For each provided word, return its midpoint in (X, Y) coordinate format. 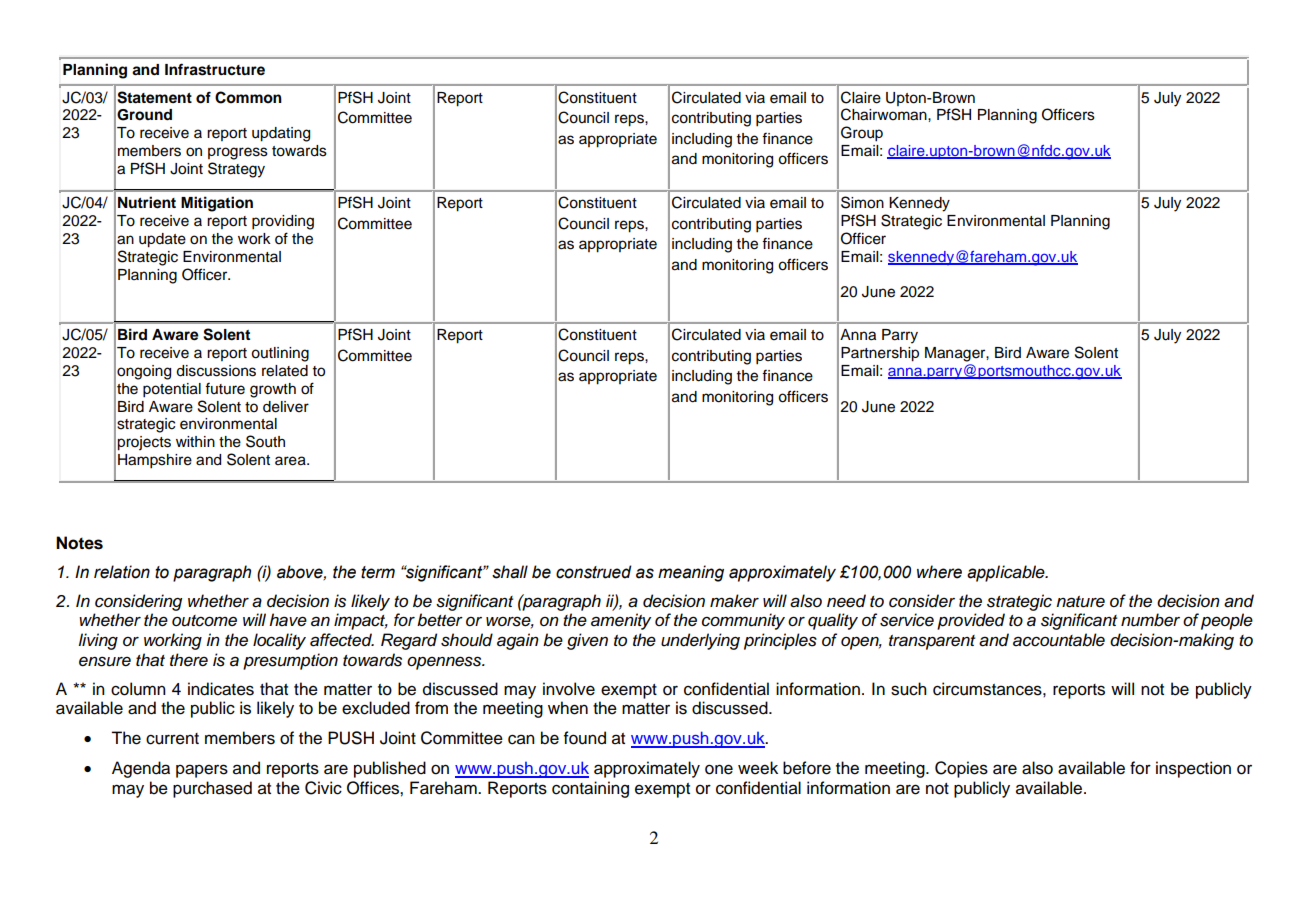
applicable (1007, 573)
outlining (280, 354)
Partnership (880, 354)
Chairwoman (885, 114)
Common (248, 97)
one (719, 769)
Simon (862, 202)
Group (862, 134)
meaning (691, 573)
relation (122, 572)
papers (202, 771)
